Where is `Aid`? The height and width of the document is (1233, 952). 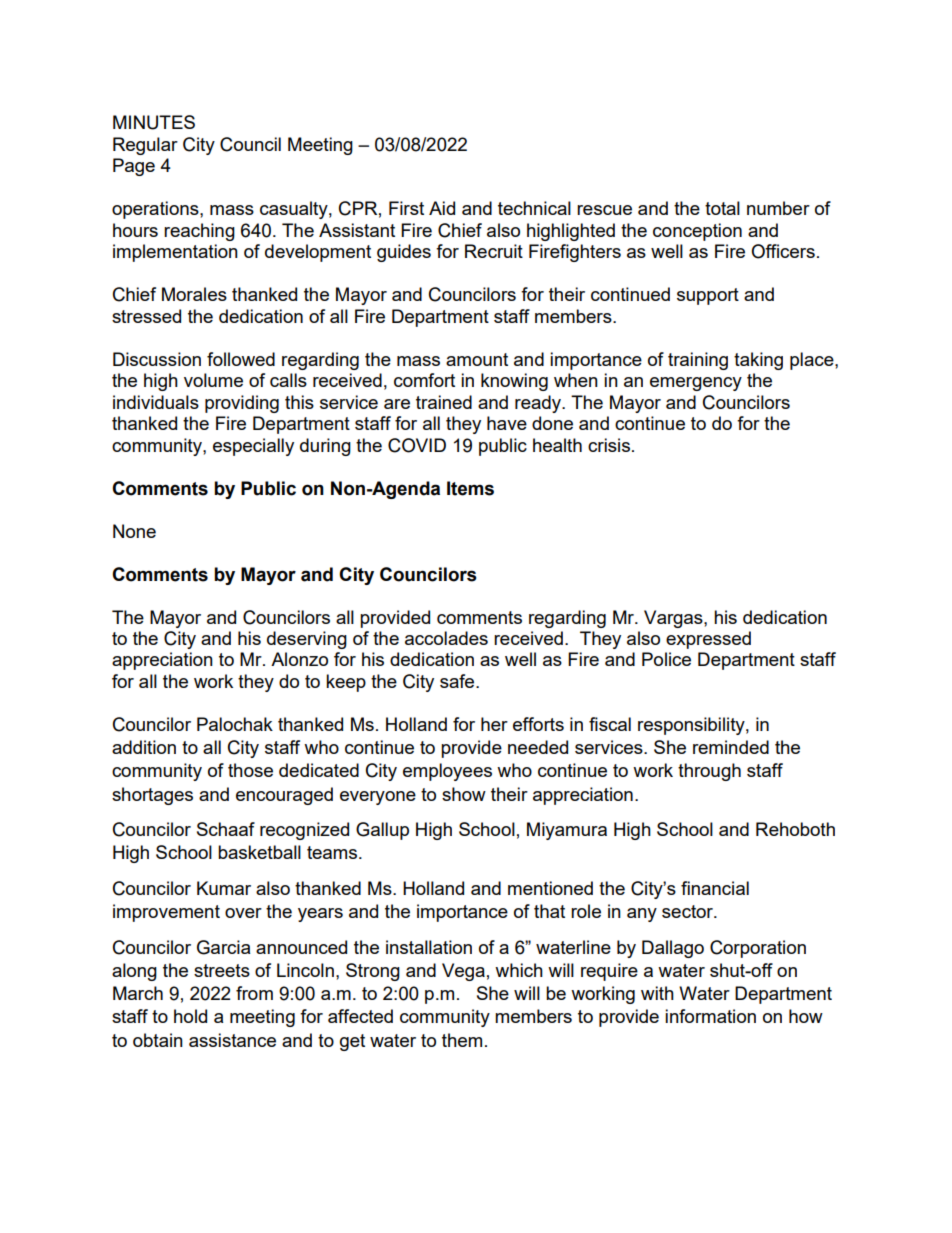
Aid is located at coordinates (442, 208).
